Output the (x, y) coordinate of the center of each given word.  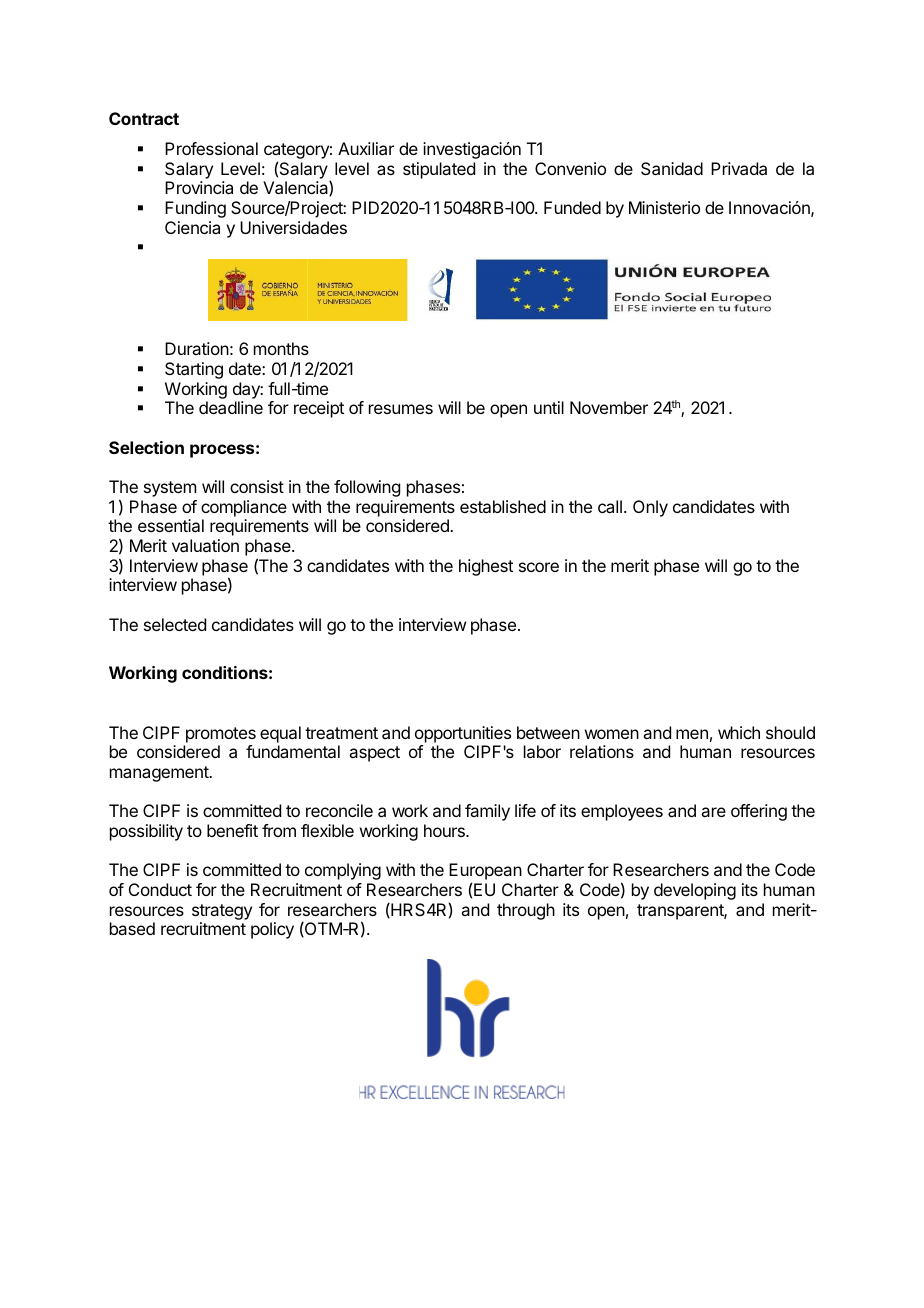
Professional (211, 148)
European (485, 873)
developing (695, 891)
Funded (572, 207)
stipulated (439, 170)
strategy (222, 912)
